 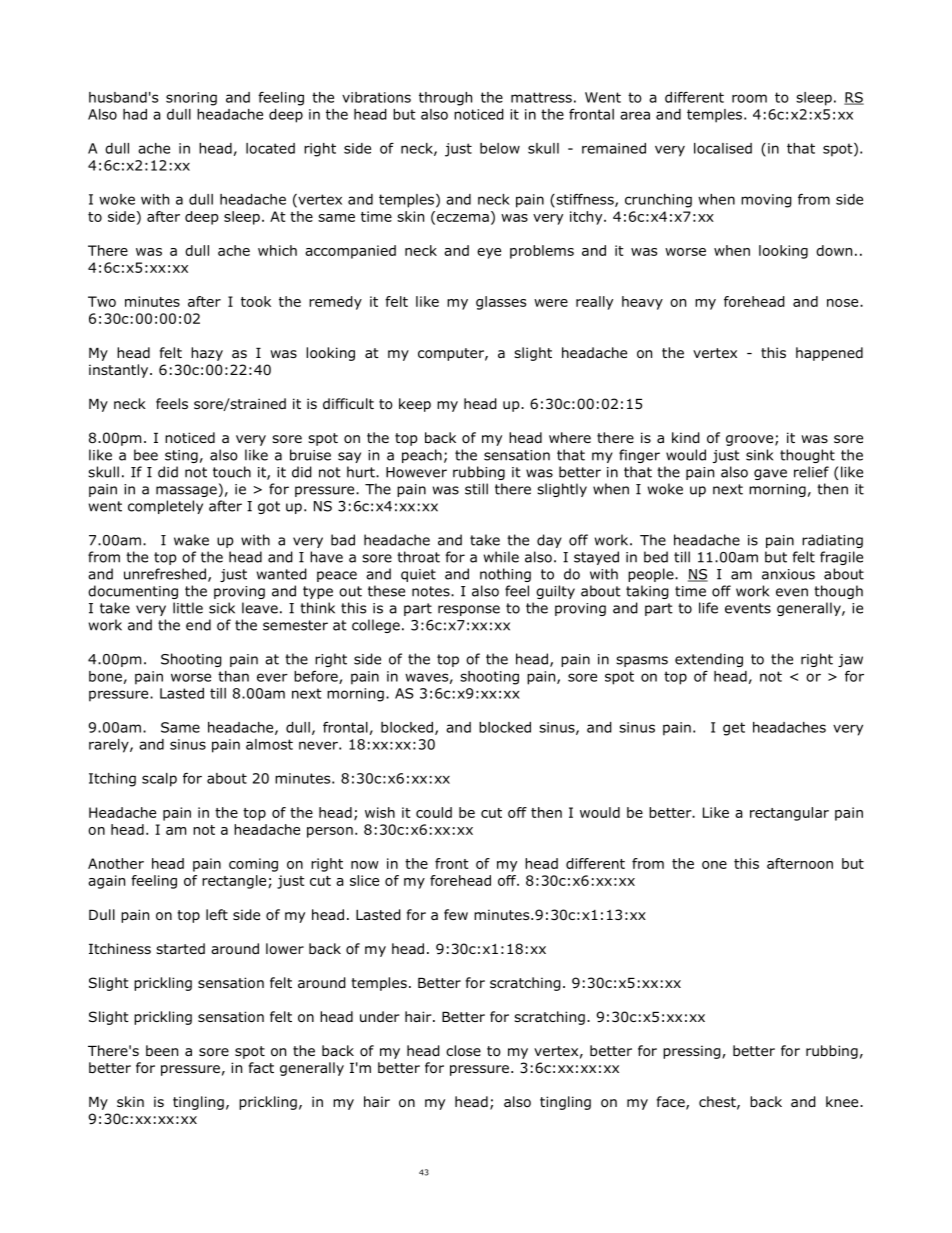 What do you see at coordinates (469, 610) in the document?
I see `response` at bounding box center [469, 610].
